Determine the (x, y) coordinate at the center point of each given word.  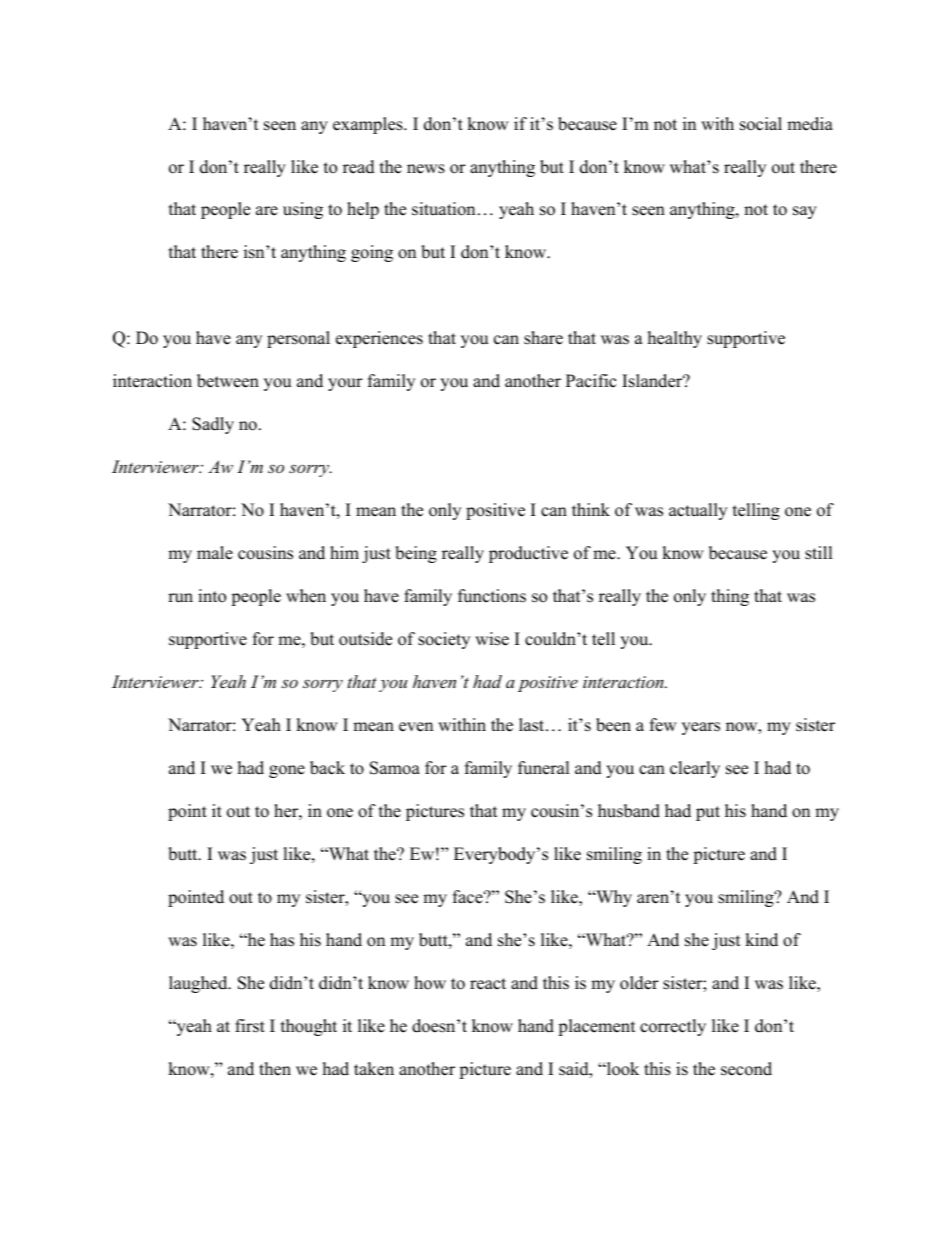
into (212, 596)
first (250, 1026)
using (303, 210)
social (761, 124)
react (488, 984)
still (819, 553)
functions (492, 596)
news (426, 169)
